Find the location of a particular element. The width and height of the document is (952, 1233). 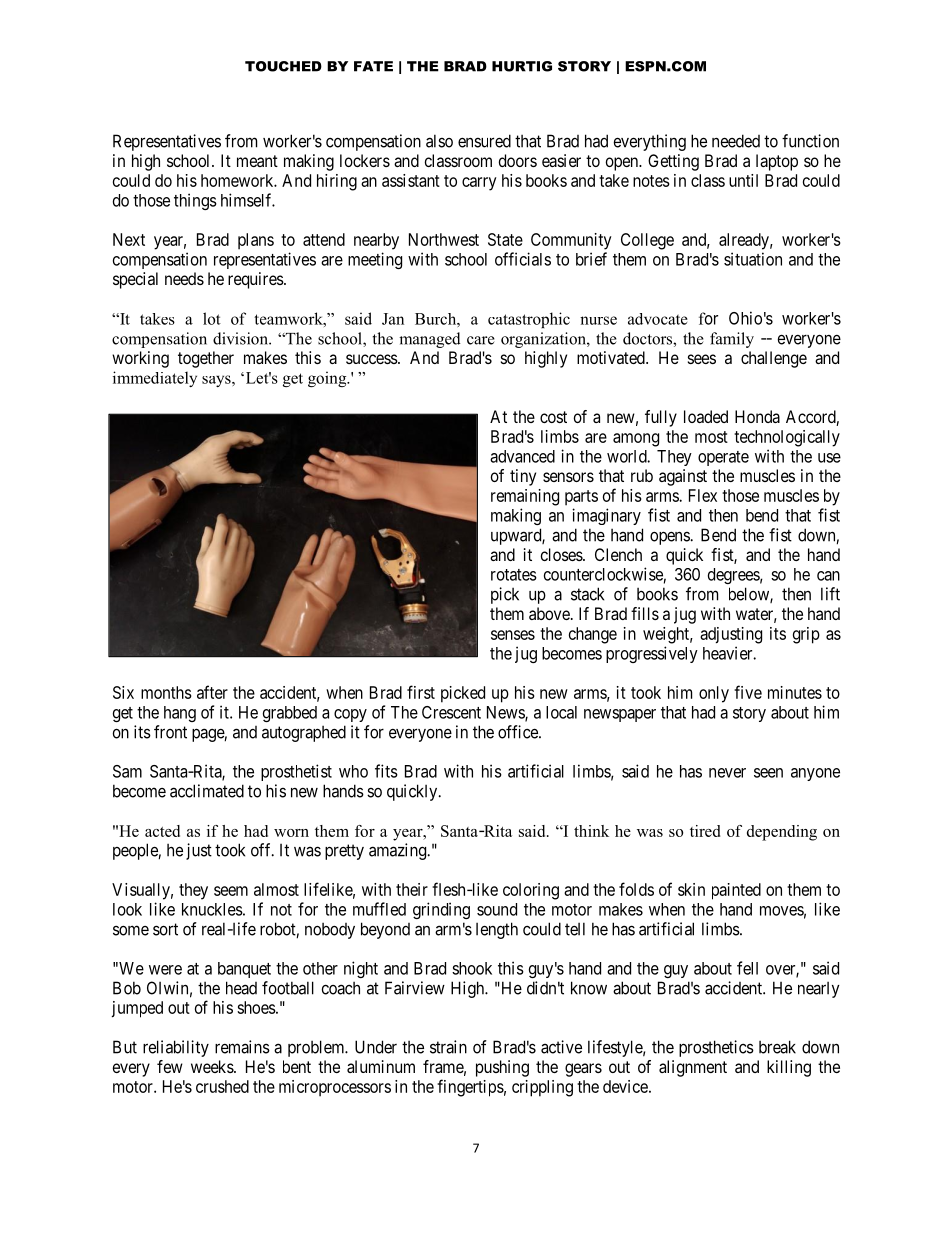

prosthetics is located at coordinates (716, 1048).
